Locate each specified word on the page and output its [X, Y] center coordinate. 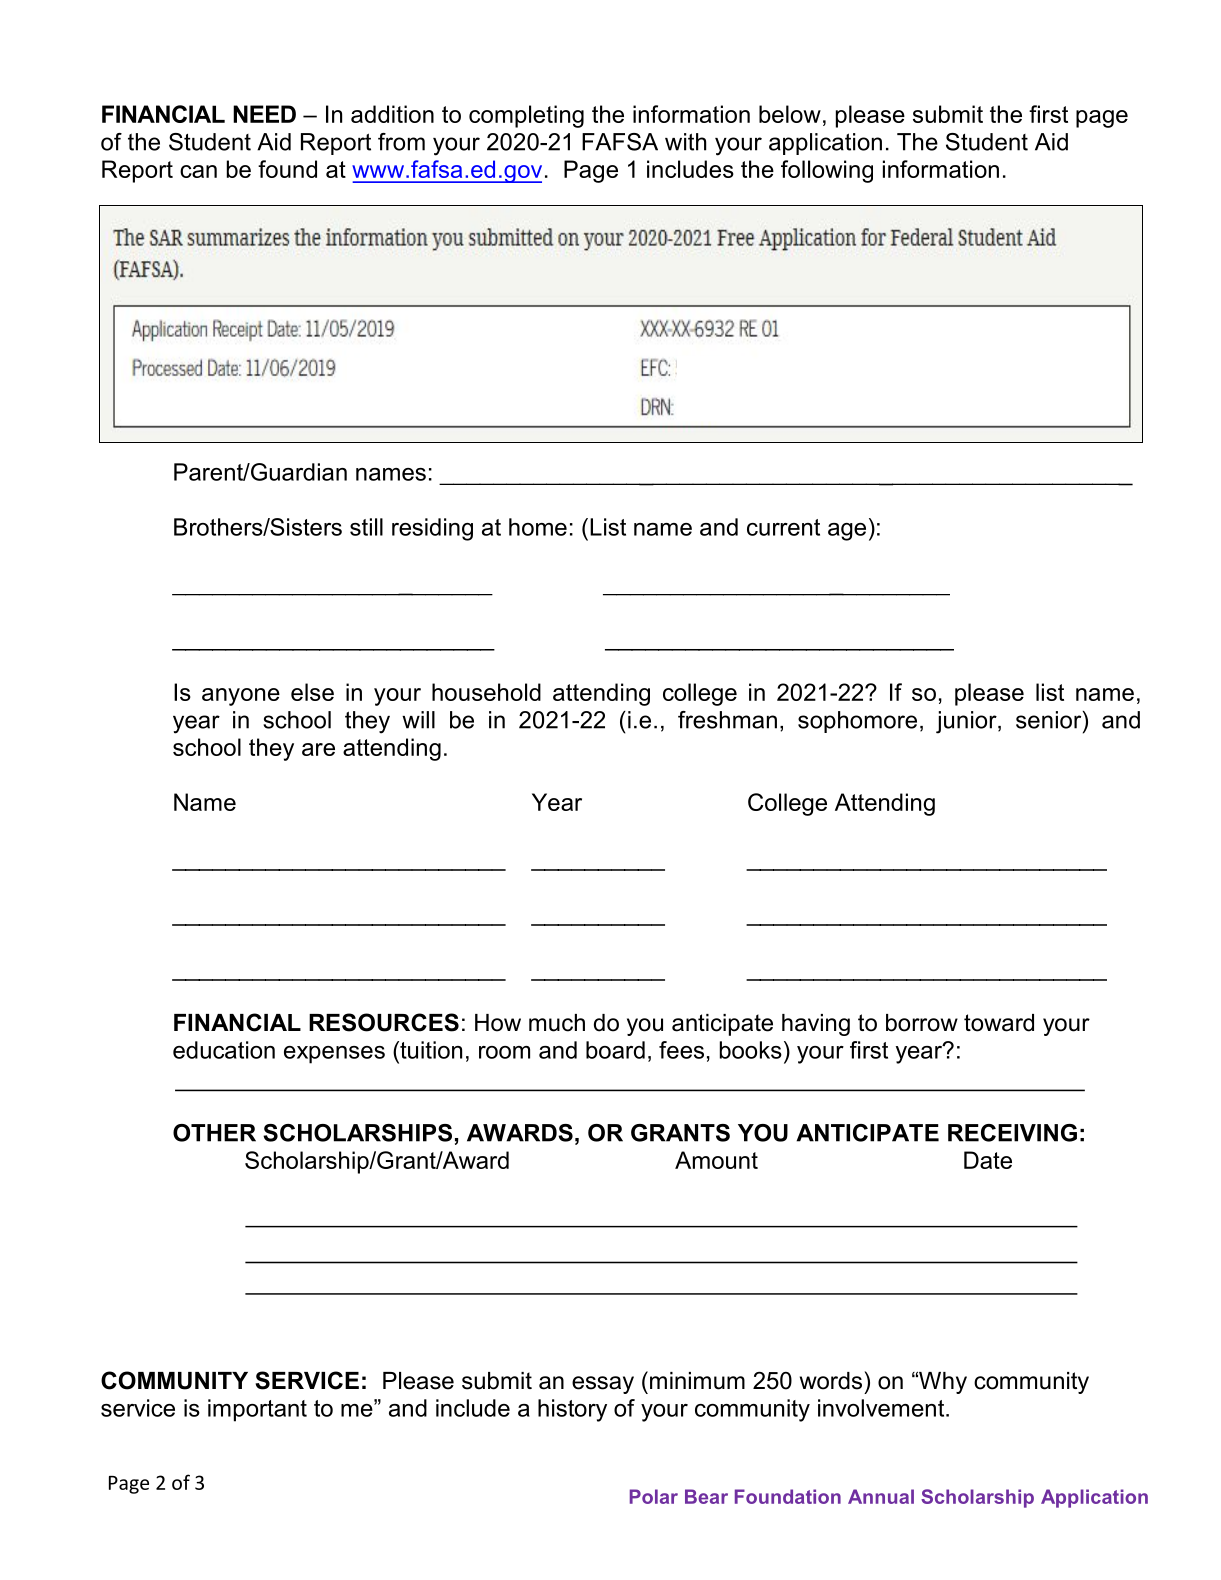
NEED [264, 114]
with [685, 142]
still [366, 527]
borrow [922, 1023]
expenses [334, 1055]
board [615, 1050]
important [257, 1410]
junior [967, 722]
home [538, 527]
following [827, 171]
